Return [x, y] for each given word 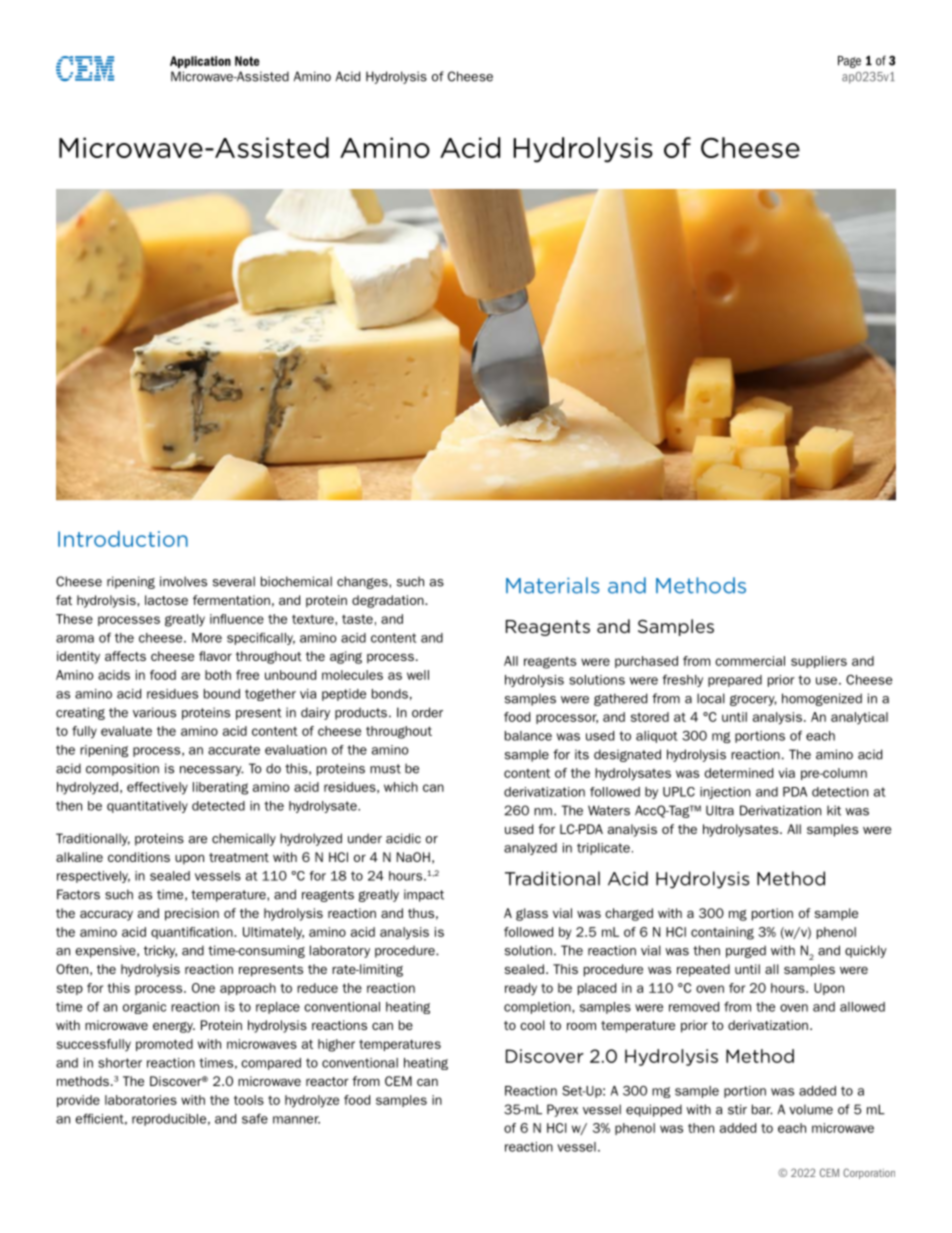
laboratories [141, 1100]
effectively [157, 788]
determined [739, 773]
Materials [552, 585]
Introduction [123, 539]
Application [200, 62]
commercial [750, 661]
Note [247, 61]
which [401, 787]
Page [849, 62]
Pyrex [562, 1110]
